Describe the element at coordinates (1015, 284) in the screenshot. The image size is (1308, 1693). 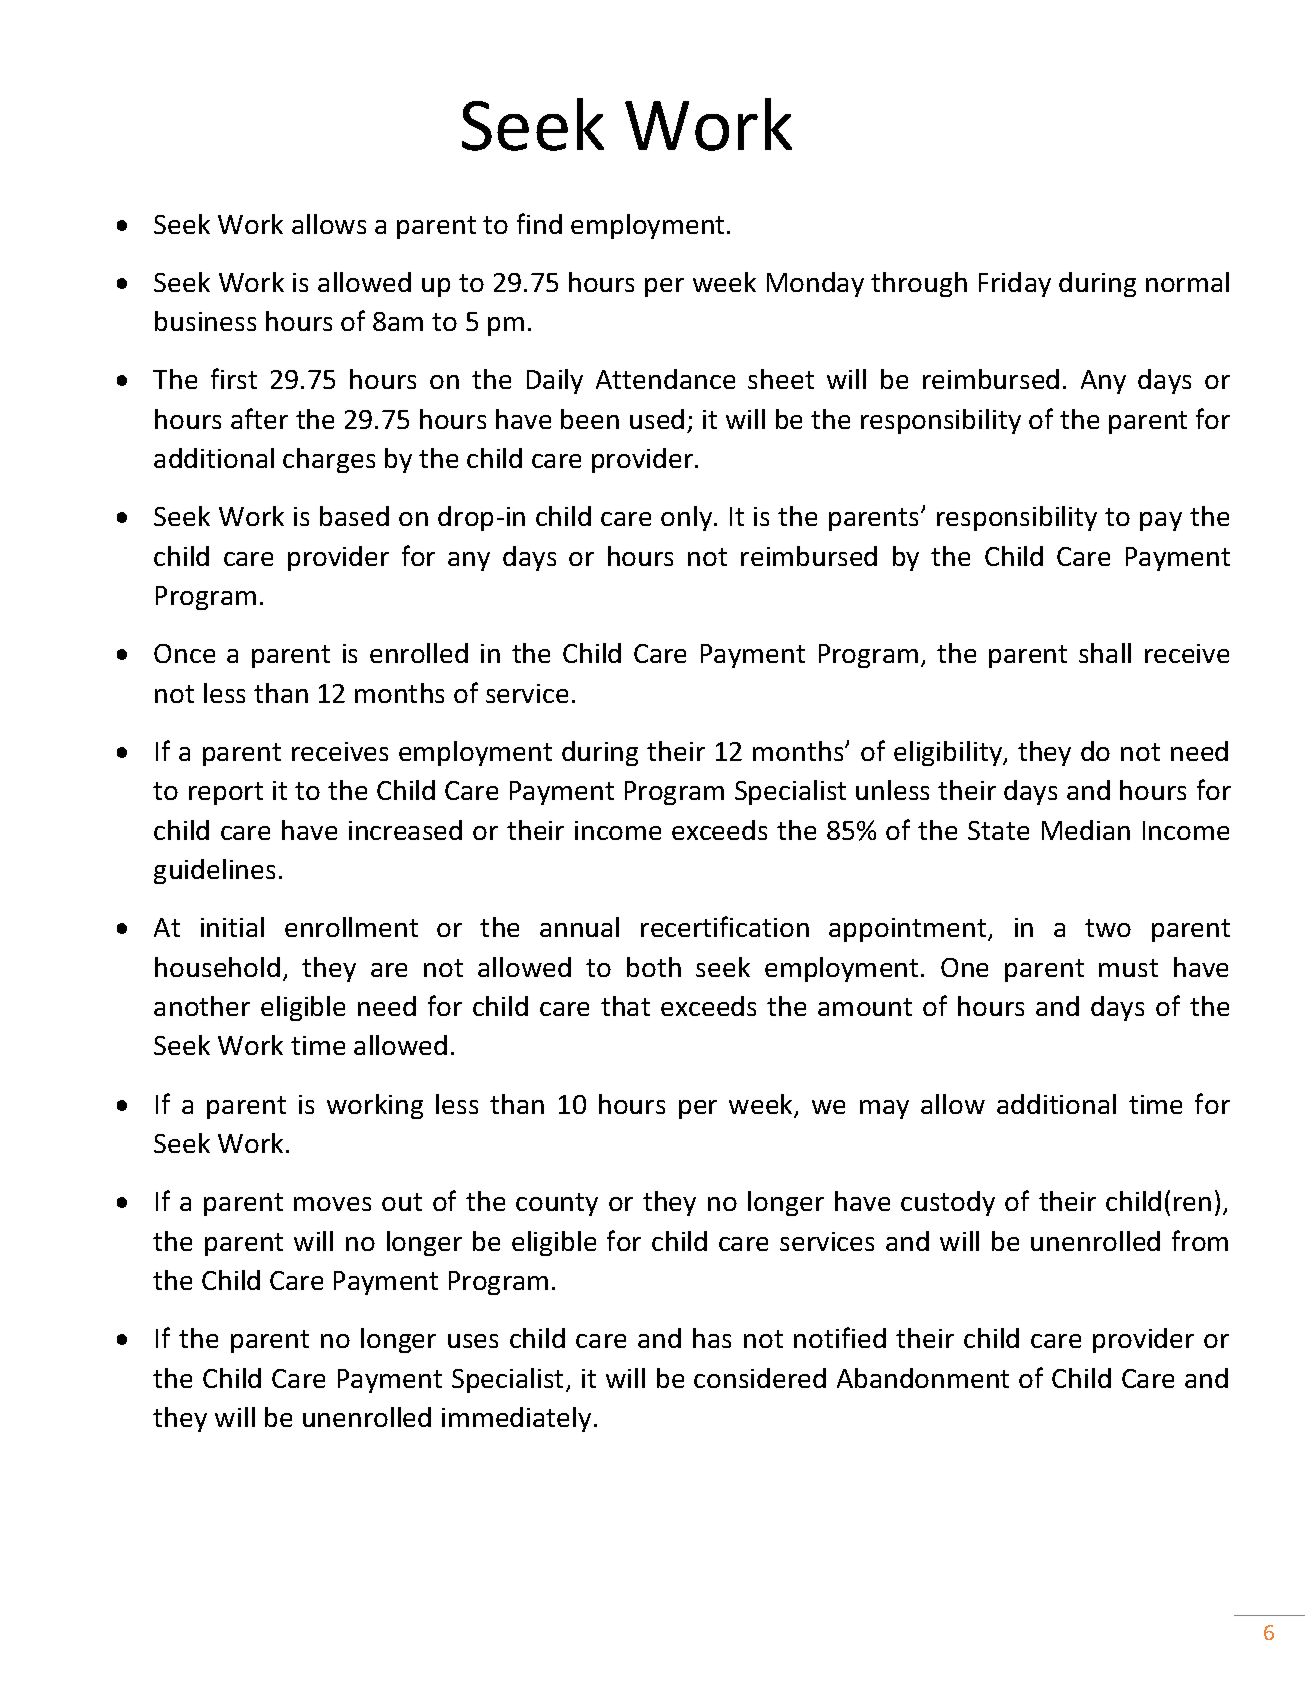
I see `Friday` at that location.
